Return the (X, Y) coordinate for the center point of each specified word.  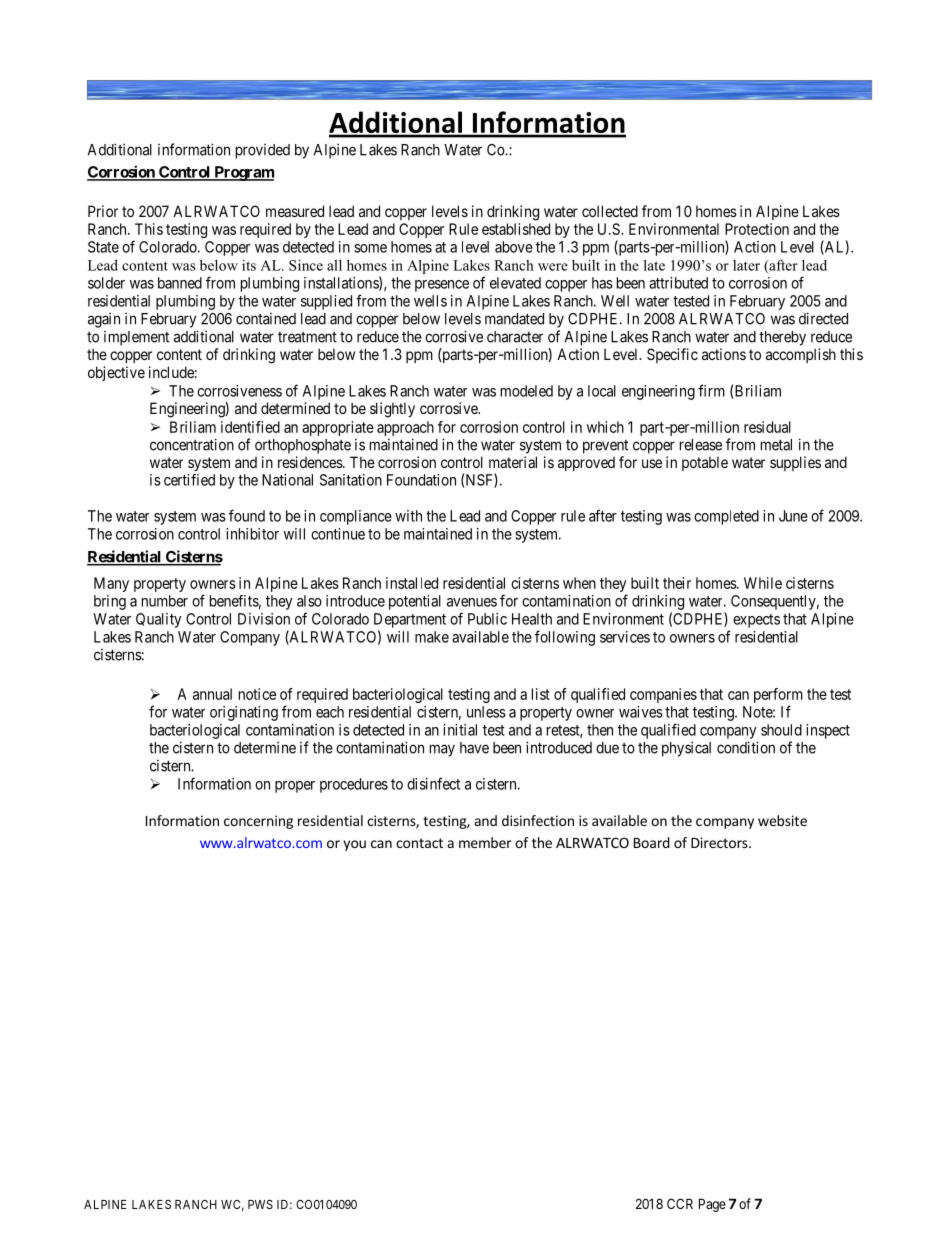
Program (243, 173)
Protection (757, 229)
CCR (680, 1203)
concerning (258, 822)
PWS (260, 1204)
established (516, 229)
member (485, 842)
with (408, 516)
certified (189, 480)
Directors (720, 842)
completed (726, 517)
